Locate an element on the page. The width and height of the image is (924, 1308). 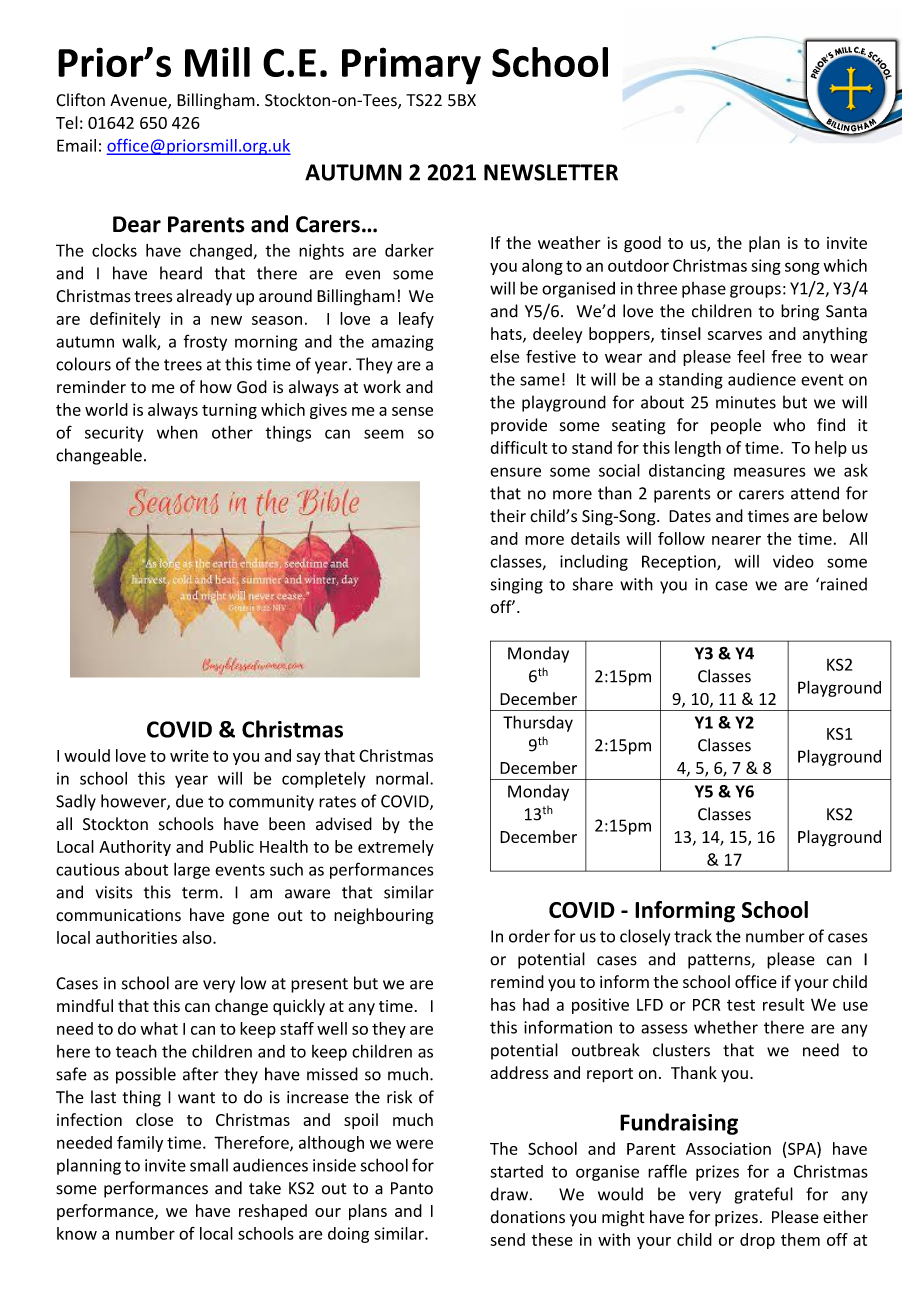
Primary is located at coordinates (411, 66).
